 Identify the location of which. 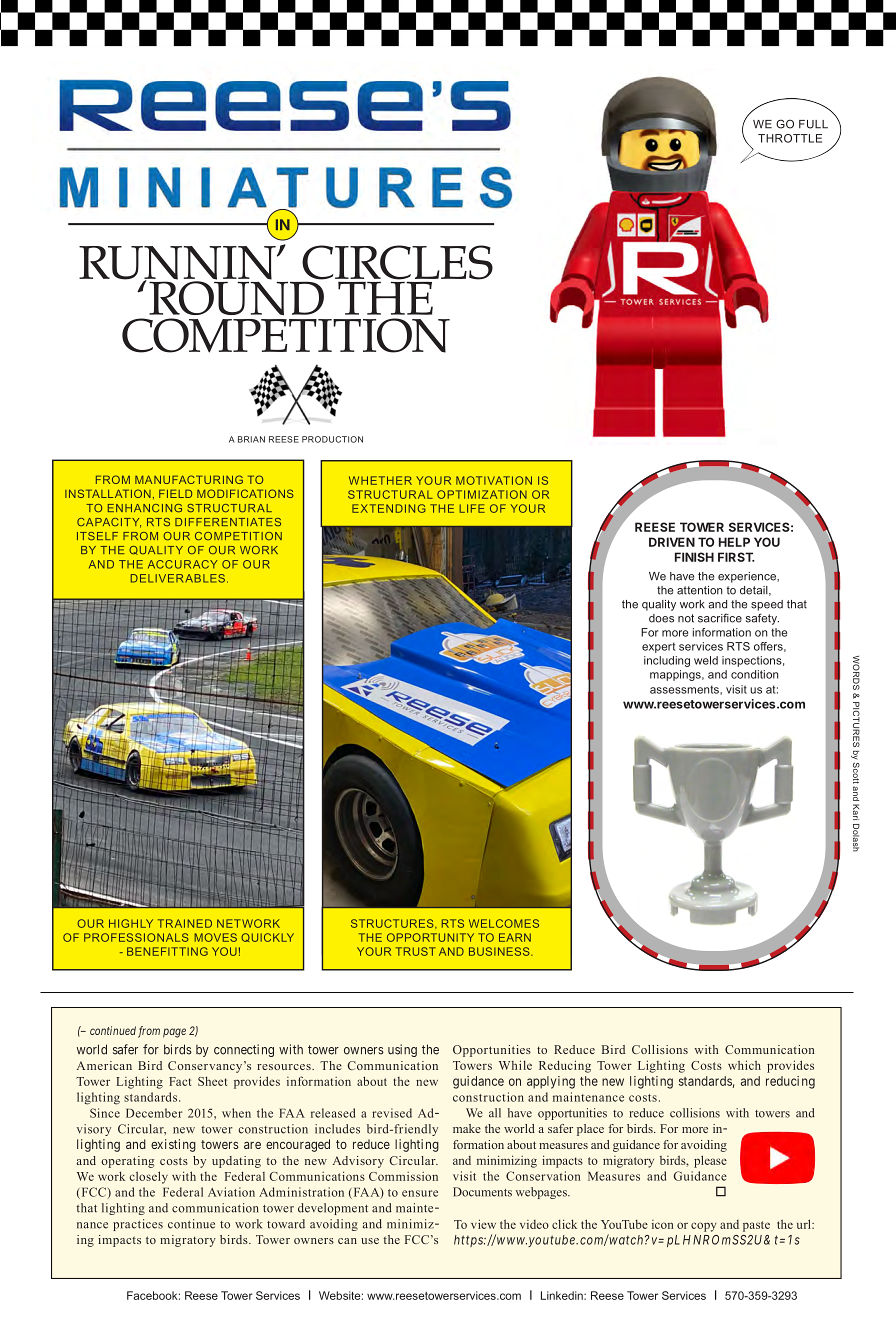
(744, 1065).
